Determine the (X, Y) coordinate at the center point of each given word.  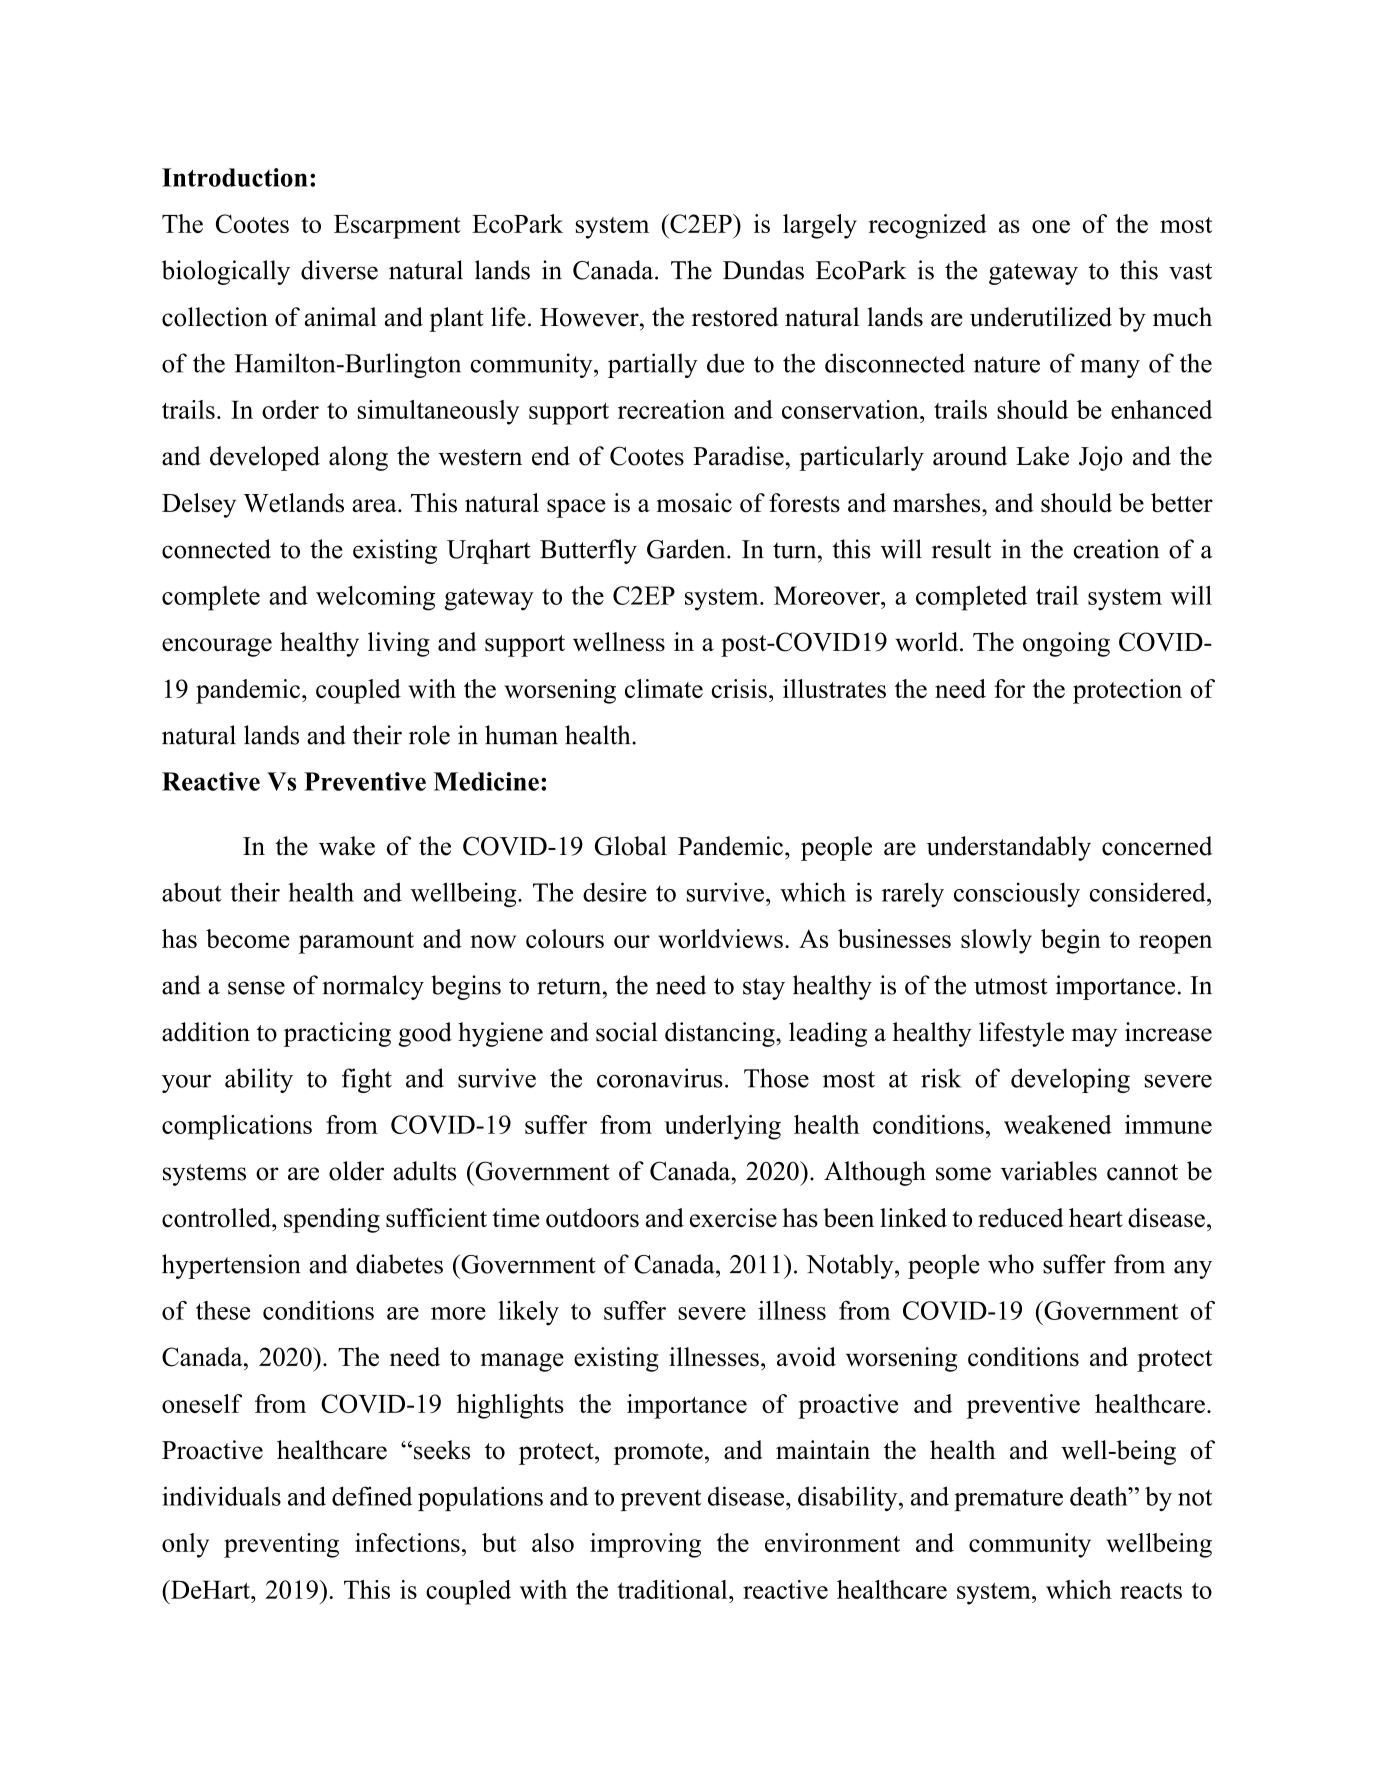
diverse (339, 270)
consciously (1017, 894)
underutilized (1041, 317)
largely (820, 226)
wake (347, 846)
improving (645, 1545)
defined (372, 1496)
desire (615, 892)
